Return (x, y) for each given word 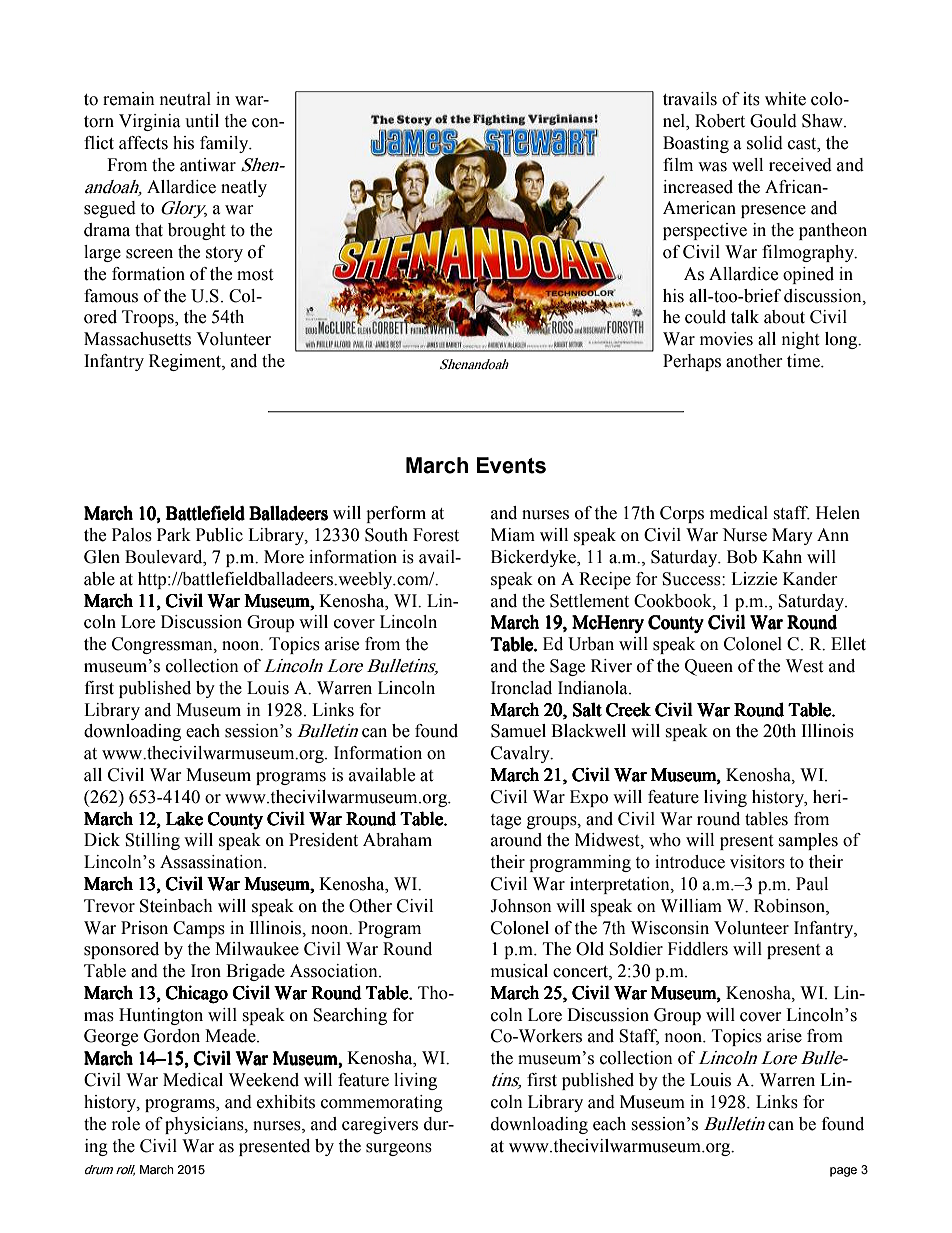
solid (765, 143)
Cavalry (521, 754)
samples (808, 841)
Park (174, 535)
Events (511, 465)
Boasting (696, 144)
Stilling (152, 841)
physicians (205, 1125)
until (202, 121)
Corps (682, 514)
